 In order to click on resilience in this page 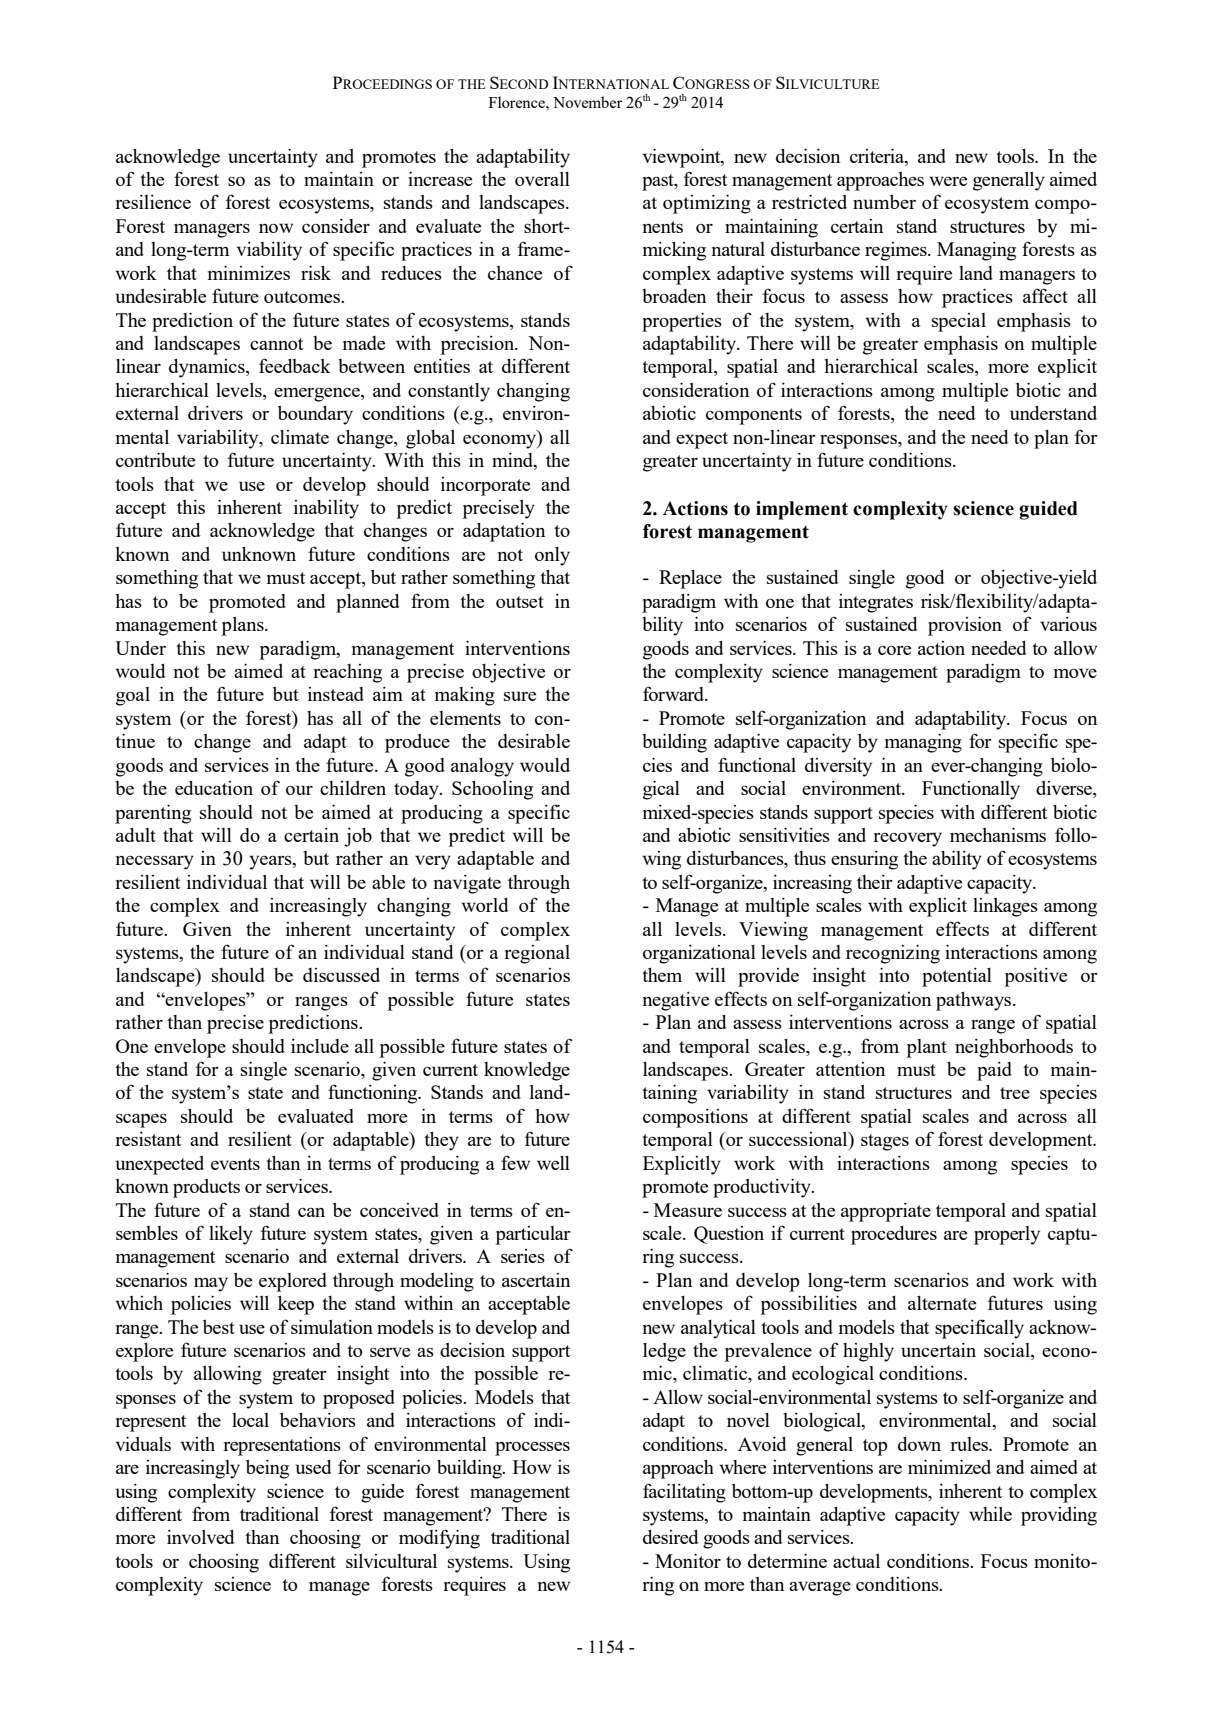, I will do `click(153, 202)`.
